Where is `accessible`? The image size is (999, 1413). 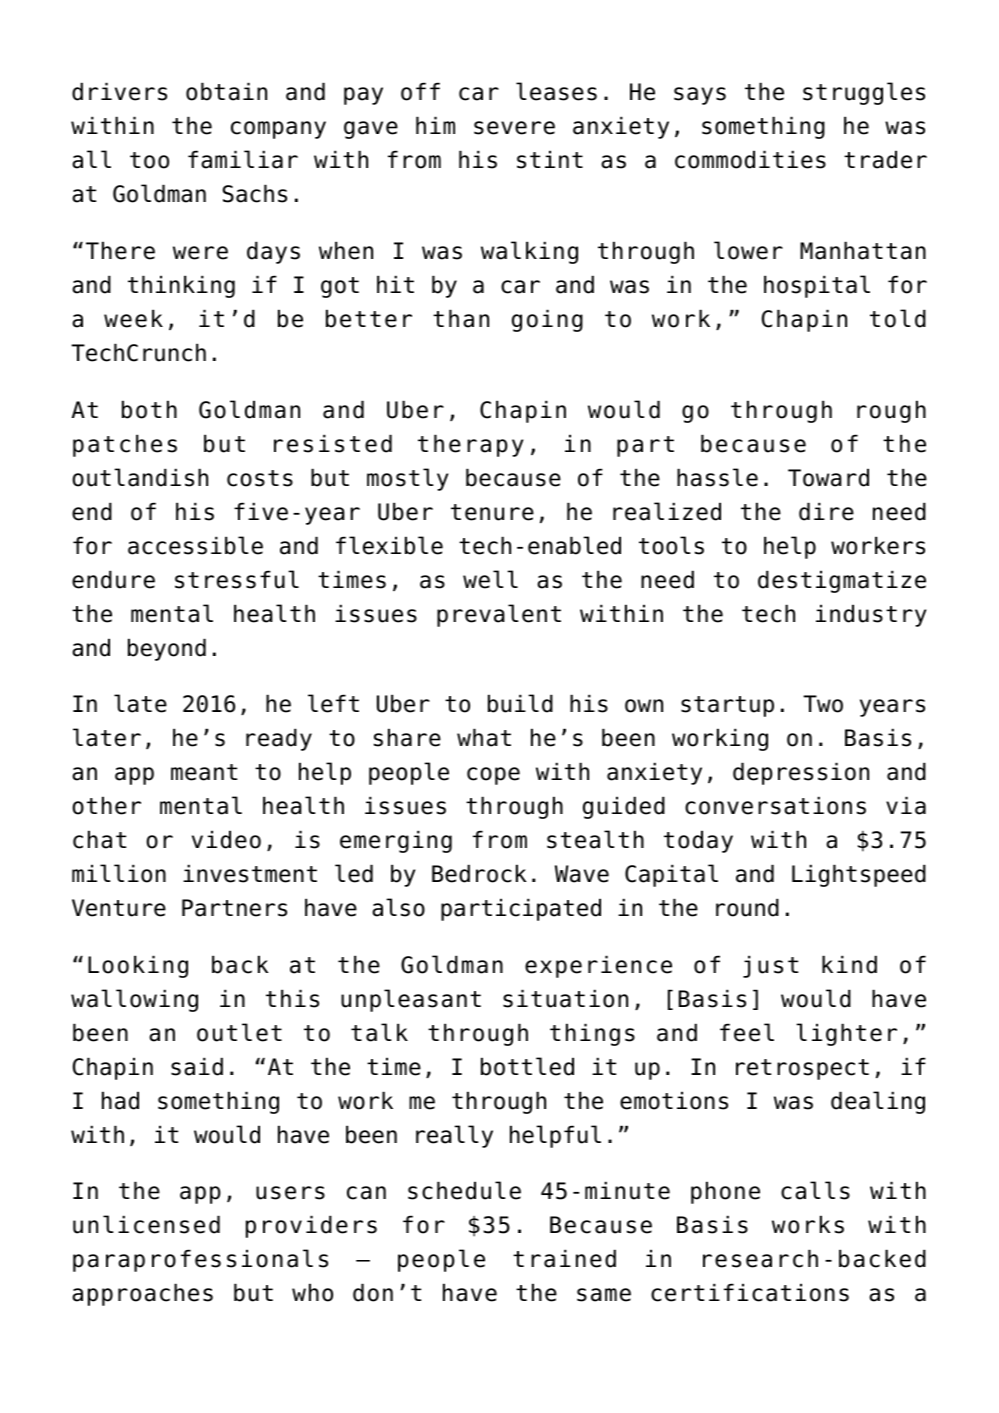 accessible is located at coordinates (195, 545).
